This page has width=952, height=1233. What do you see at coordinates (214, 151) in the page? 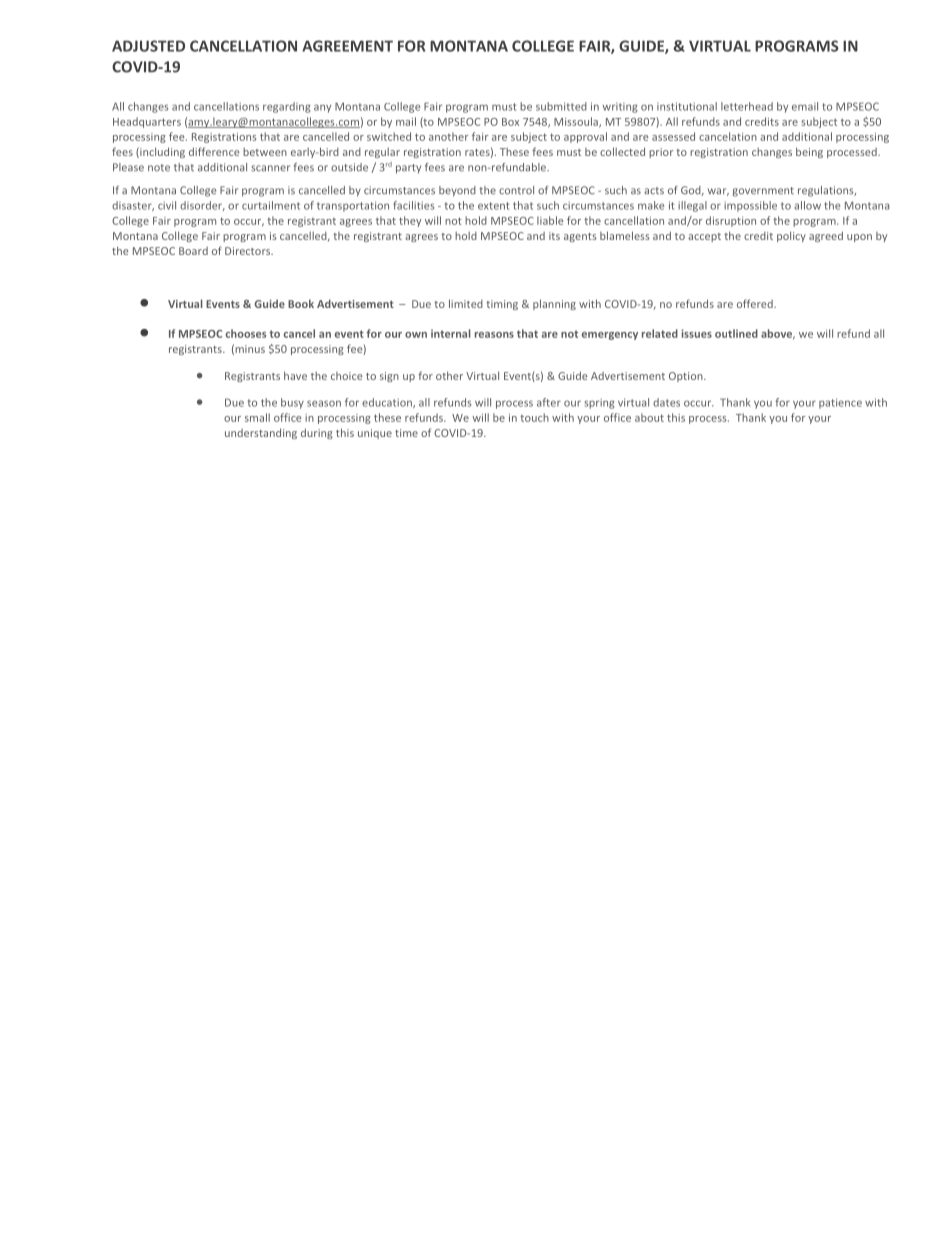
I see `difference` at bounding box center [214, 151].
